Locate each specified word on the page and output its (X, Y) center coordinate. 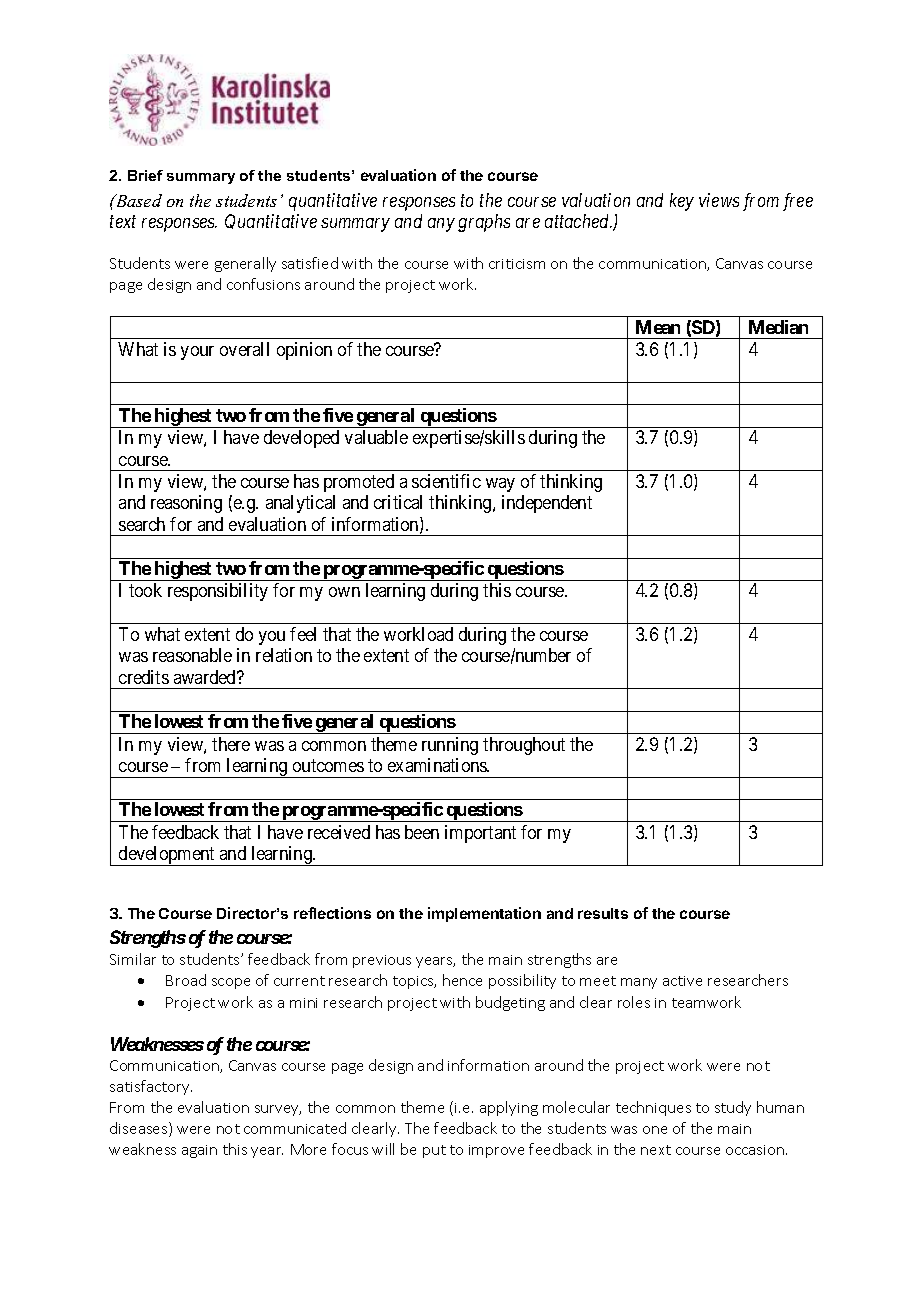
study (733, 1108)
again (199, 1151)
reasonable (192, 655)
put (434, 1151)
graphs (484, 223)
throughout (524, 746)
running (450, 746)
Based (137, 200)
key (682, 202)
